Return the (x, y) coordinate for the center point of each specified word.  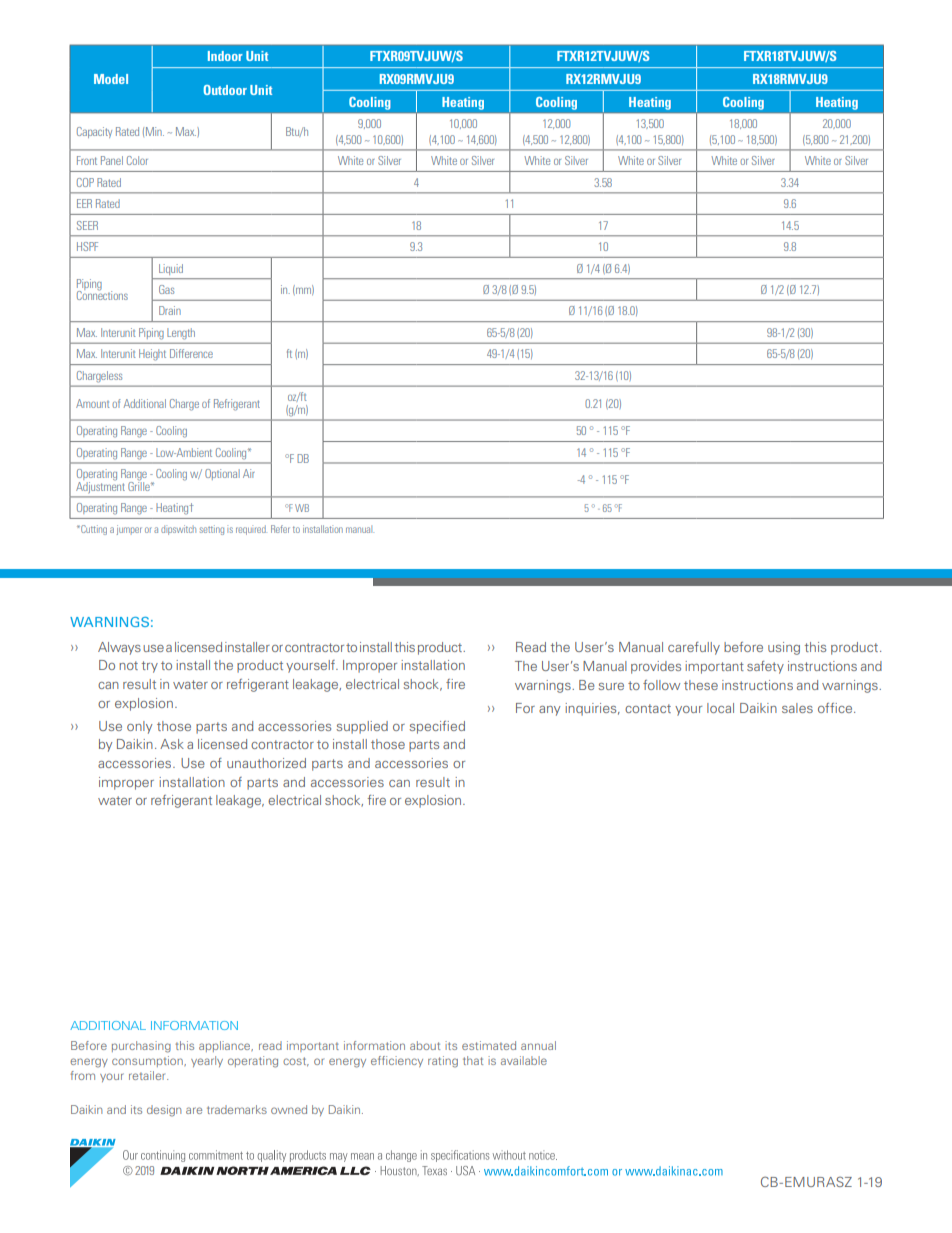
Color (137, 160)
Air (249, 473)
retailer (148, 1075)
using (784, 648)
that (473, 1060)
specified (437, 727)
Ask (172, 744)
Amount (93, 403)
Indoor (225, 56)
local (720, 708)
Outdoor (225, 90)
